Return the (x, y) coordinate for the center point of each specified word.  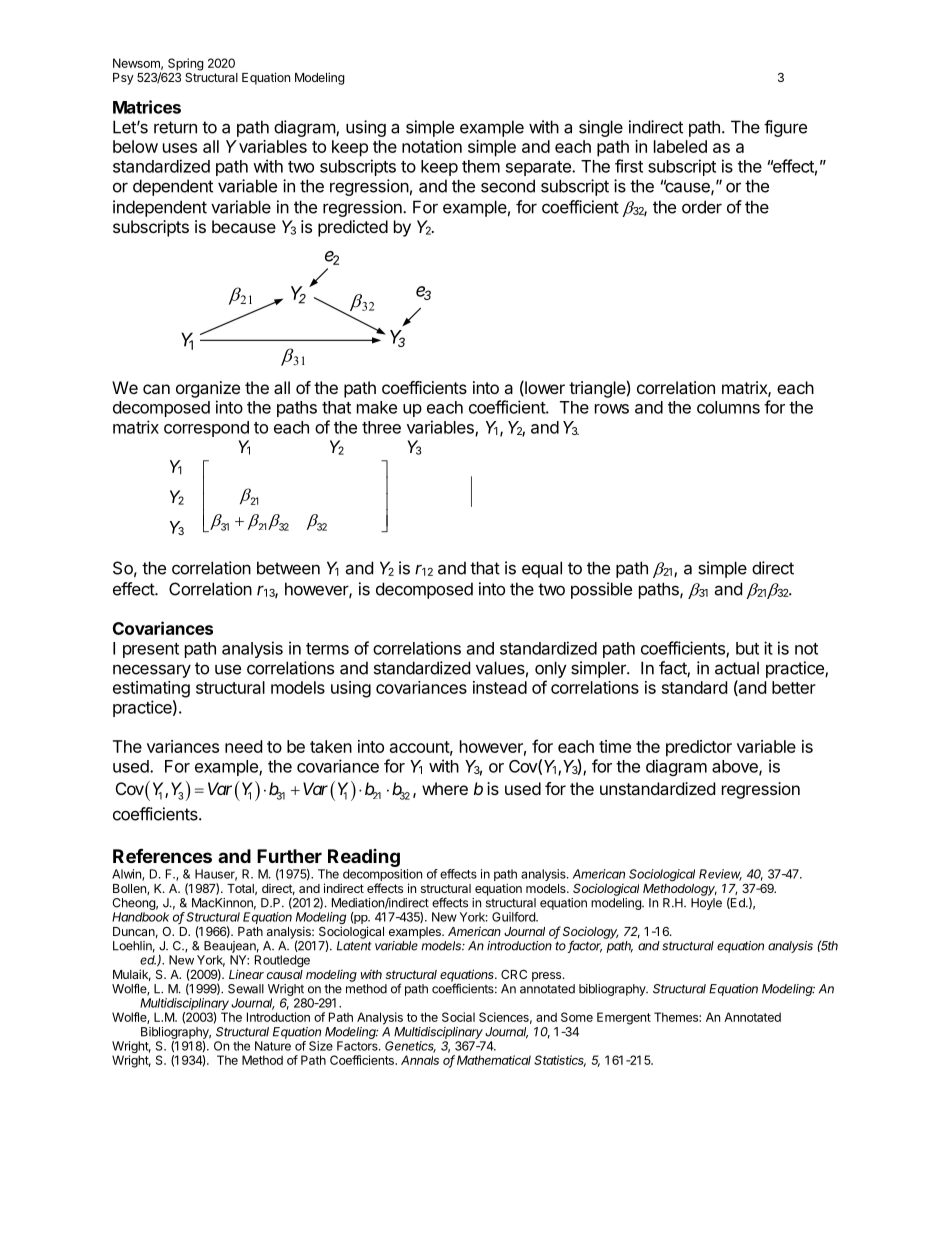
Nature (273, 1046)
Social (458, 1017)
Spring (186, 64)
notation (432, 146)
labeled (680, 146)
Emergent (624, 1018)
